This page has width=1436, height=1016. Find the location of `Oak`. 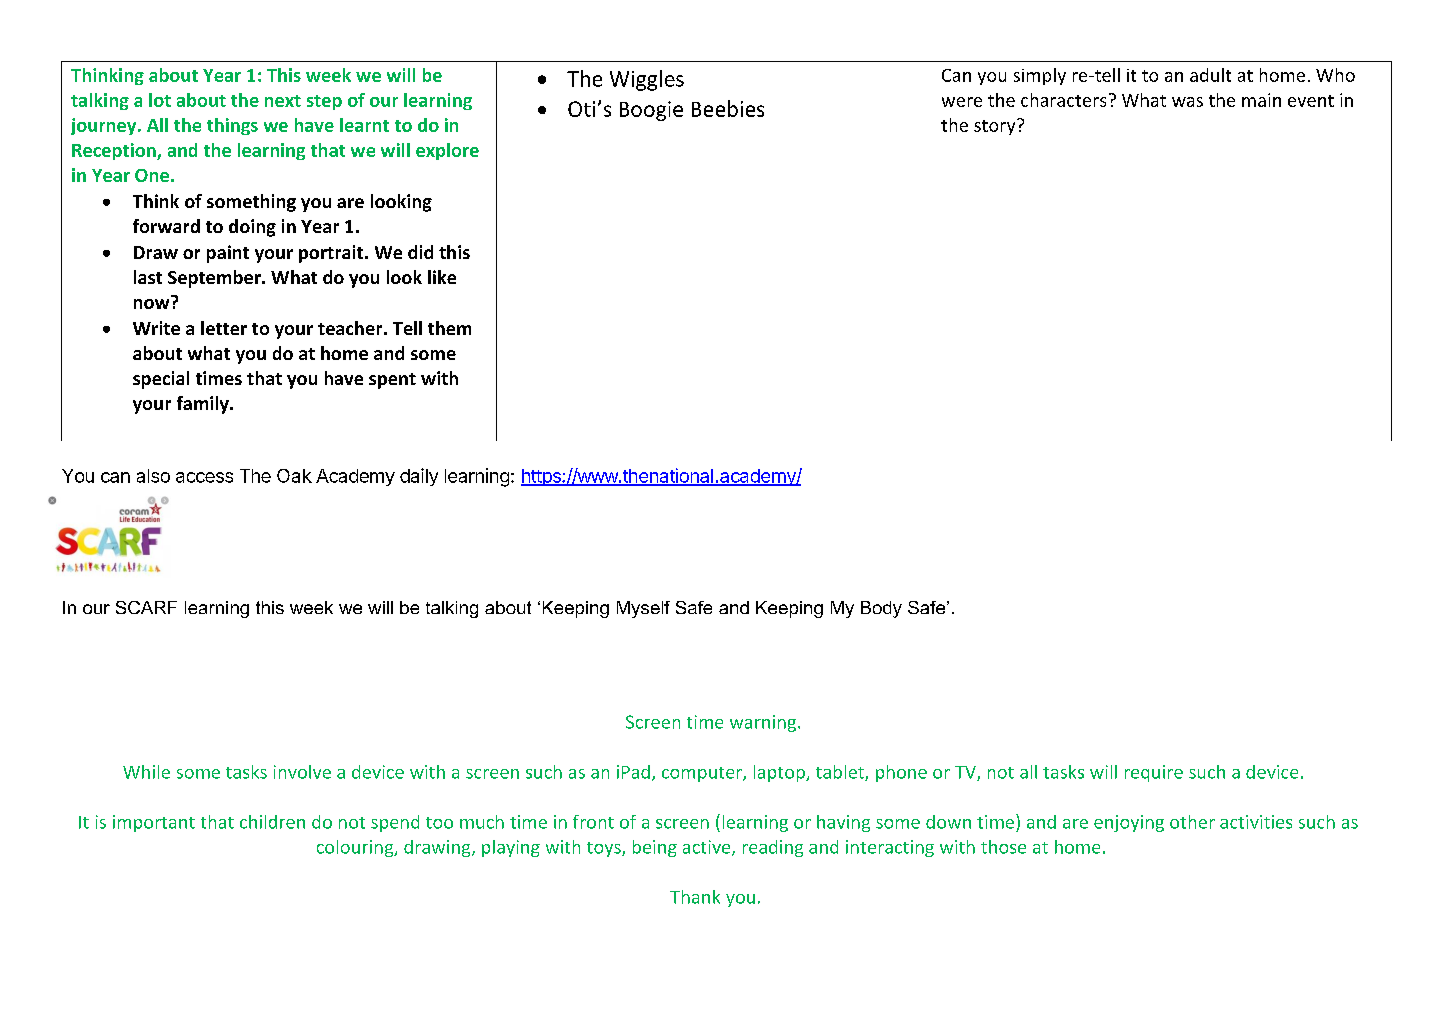

Oak is located at coordinates (294, 476).
